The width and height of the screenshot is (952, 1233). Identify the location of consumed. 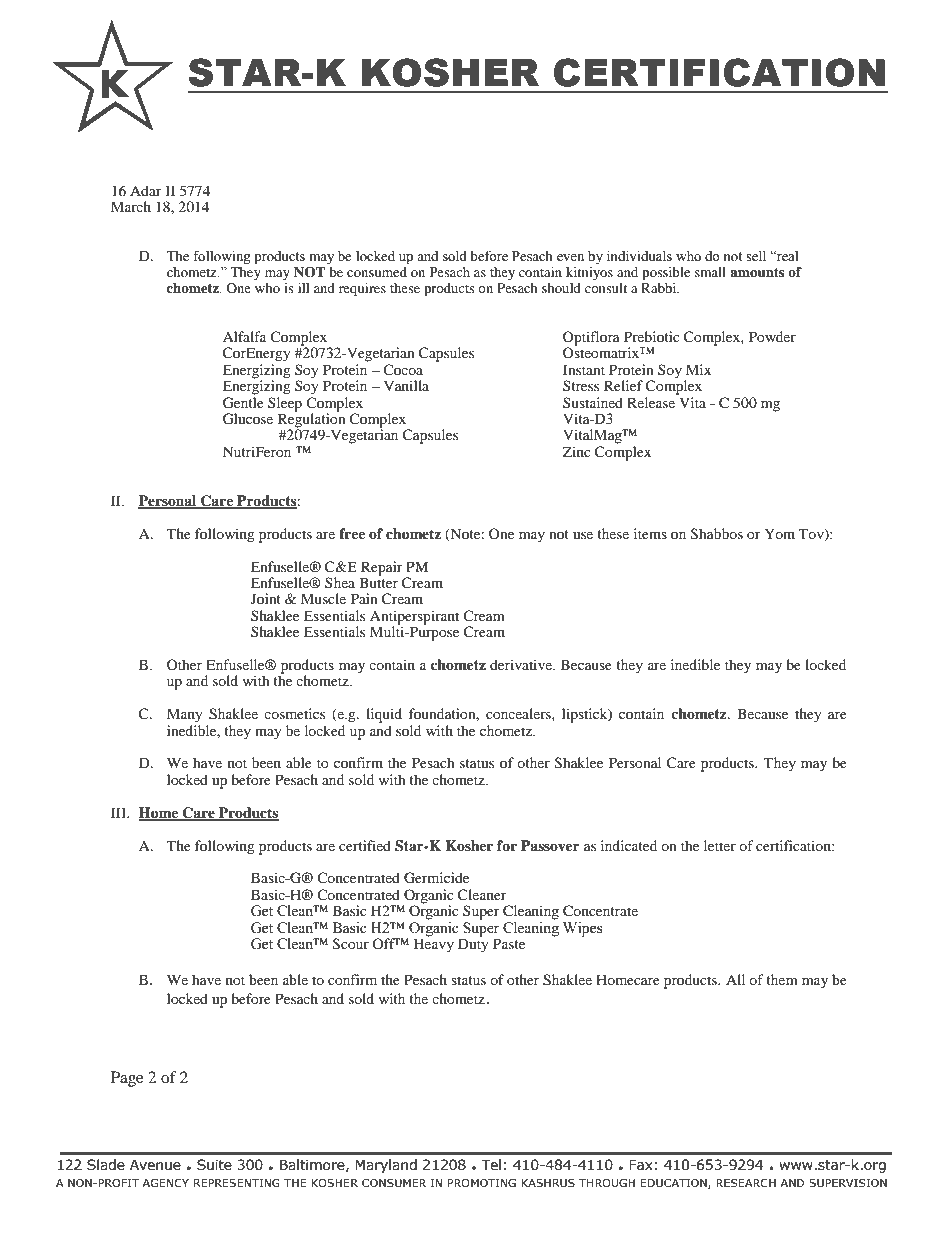
(377, 272).
